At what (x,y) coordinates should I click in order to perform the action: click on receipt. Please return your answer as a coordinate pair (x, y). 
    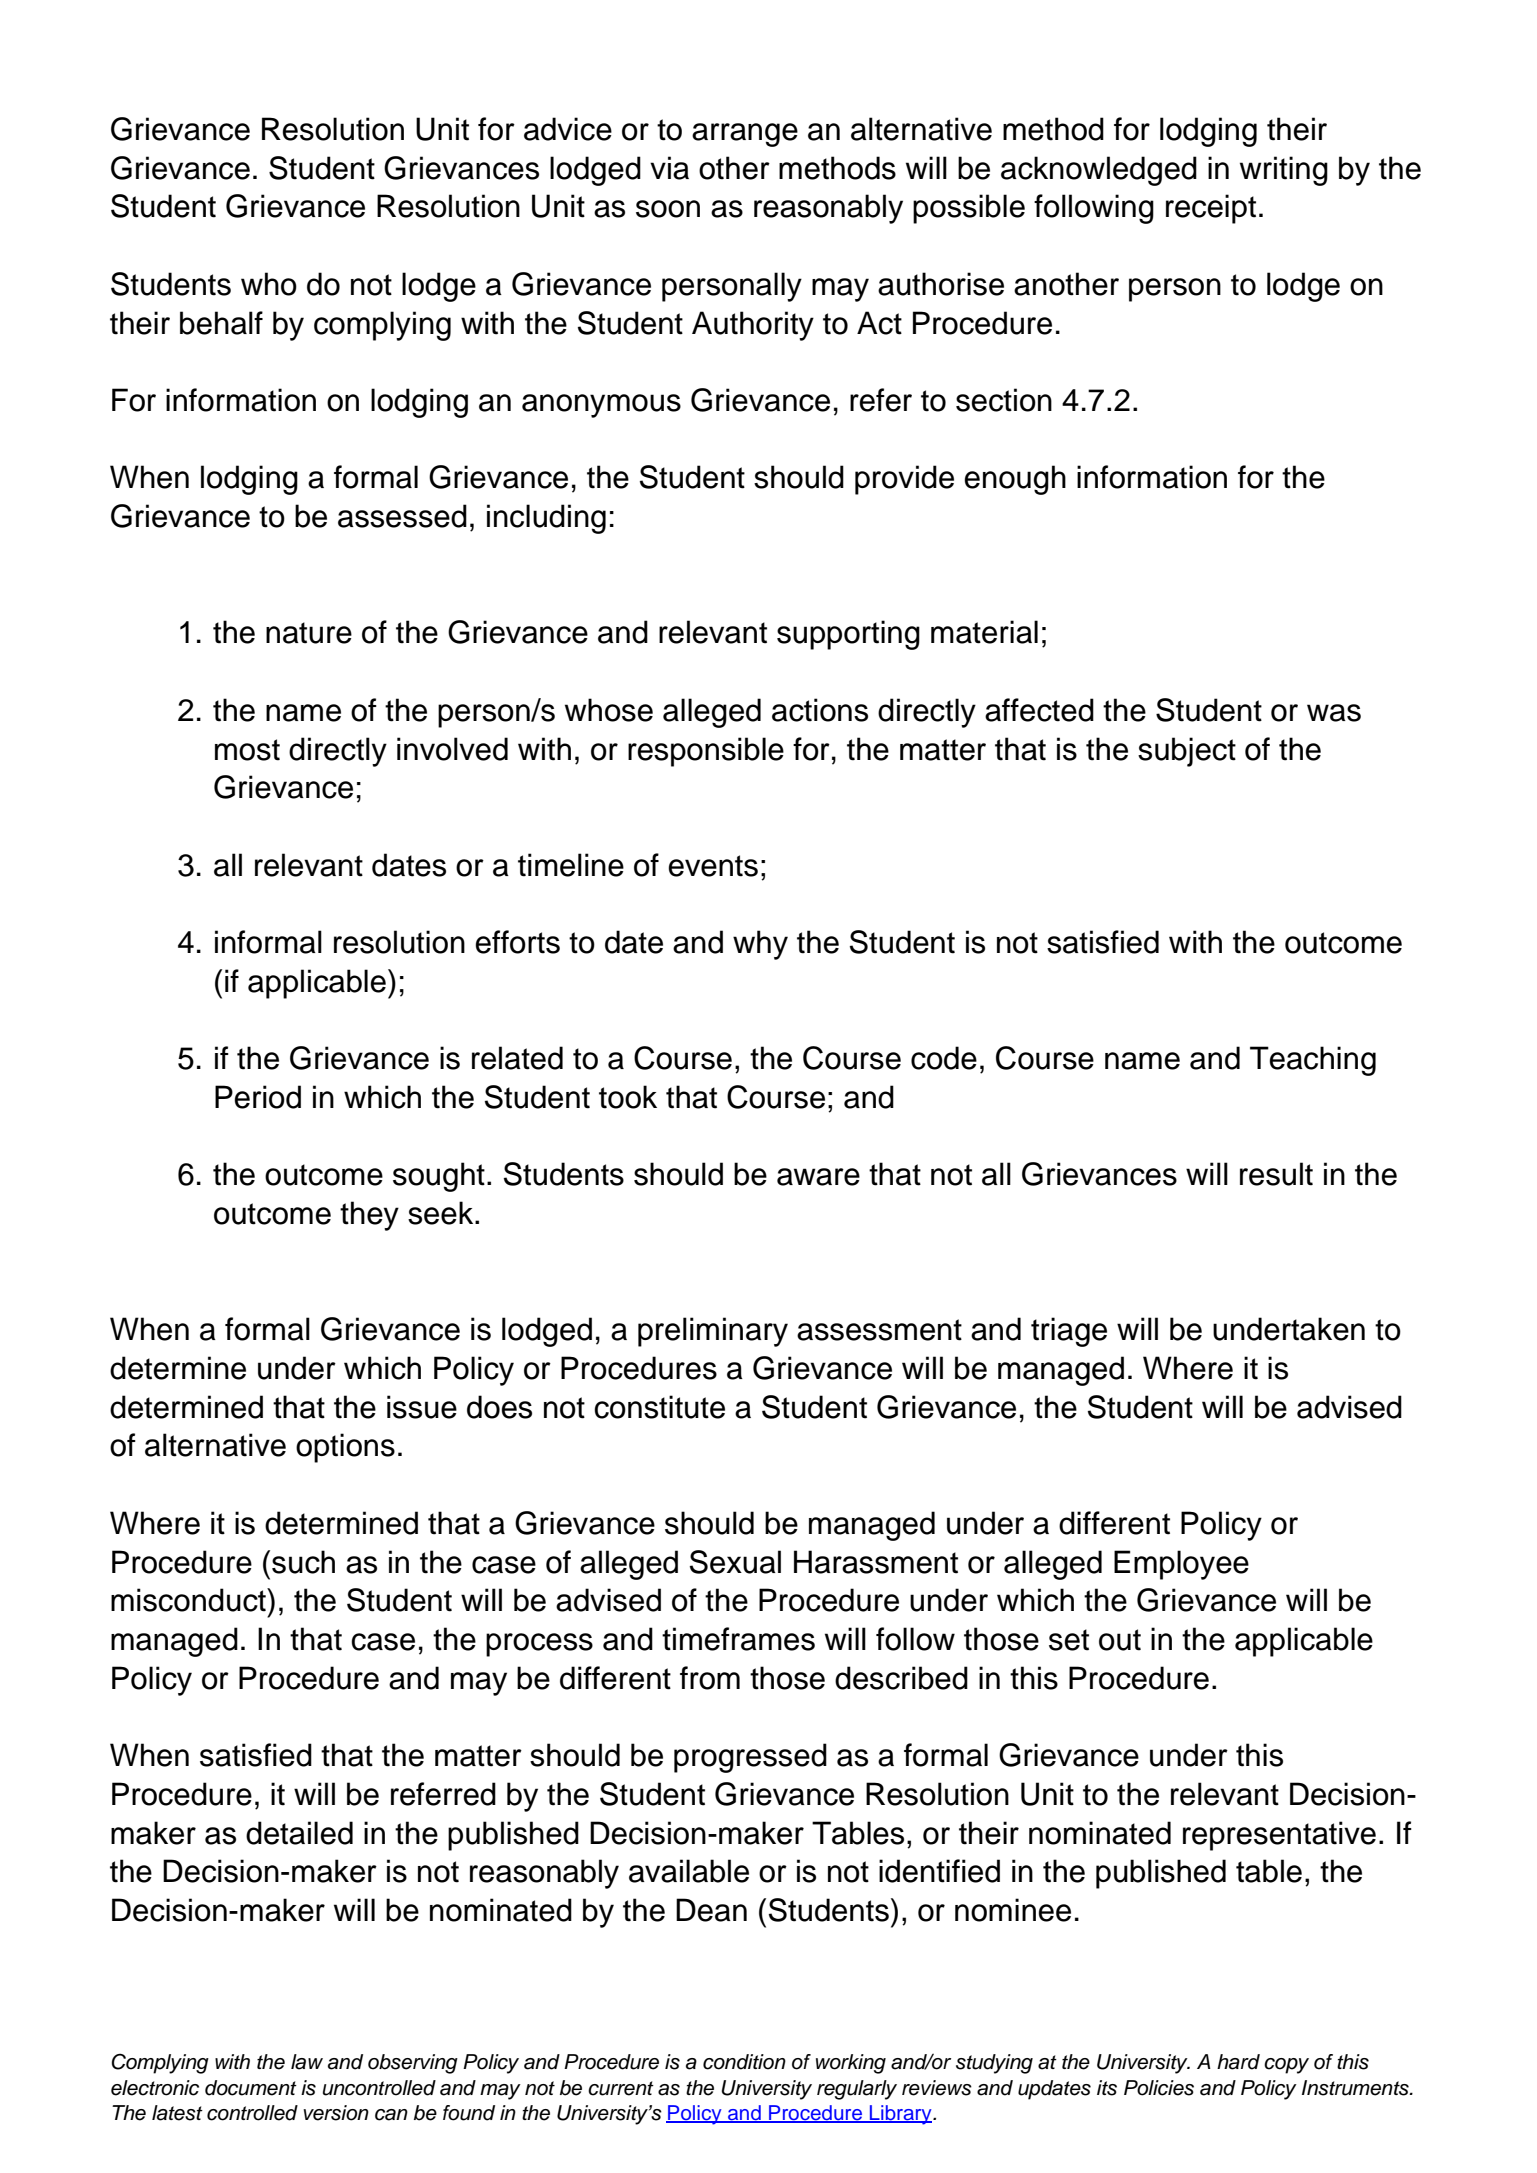
    Looking at the image, I should click on (1211, 209).
